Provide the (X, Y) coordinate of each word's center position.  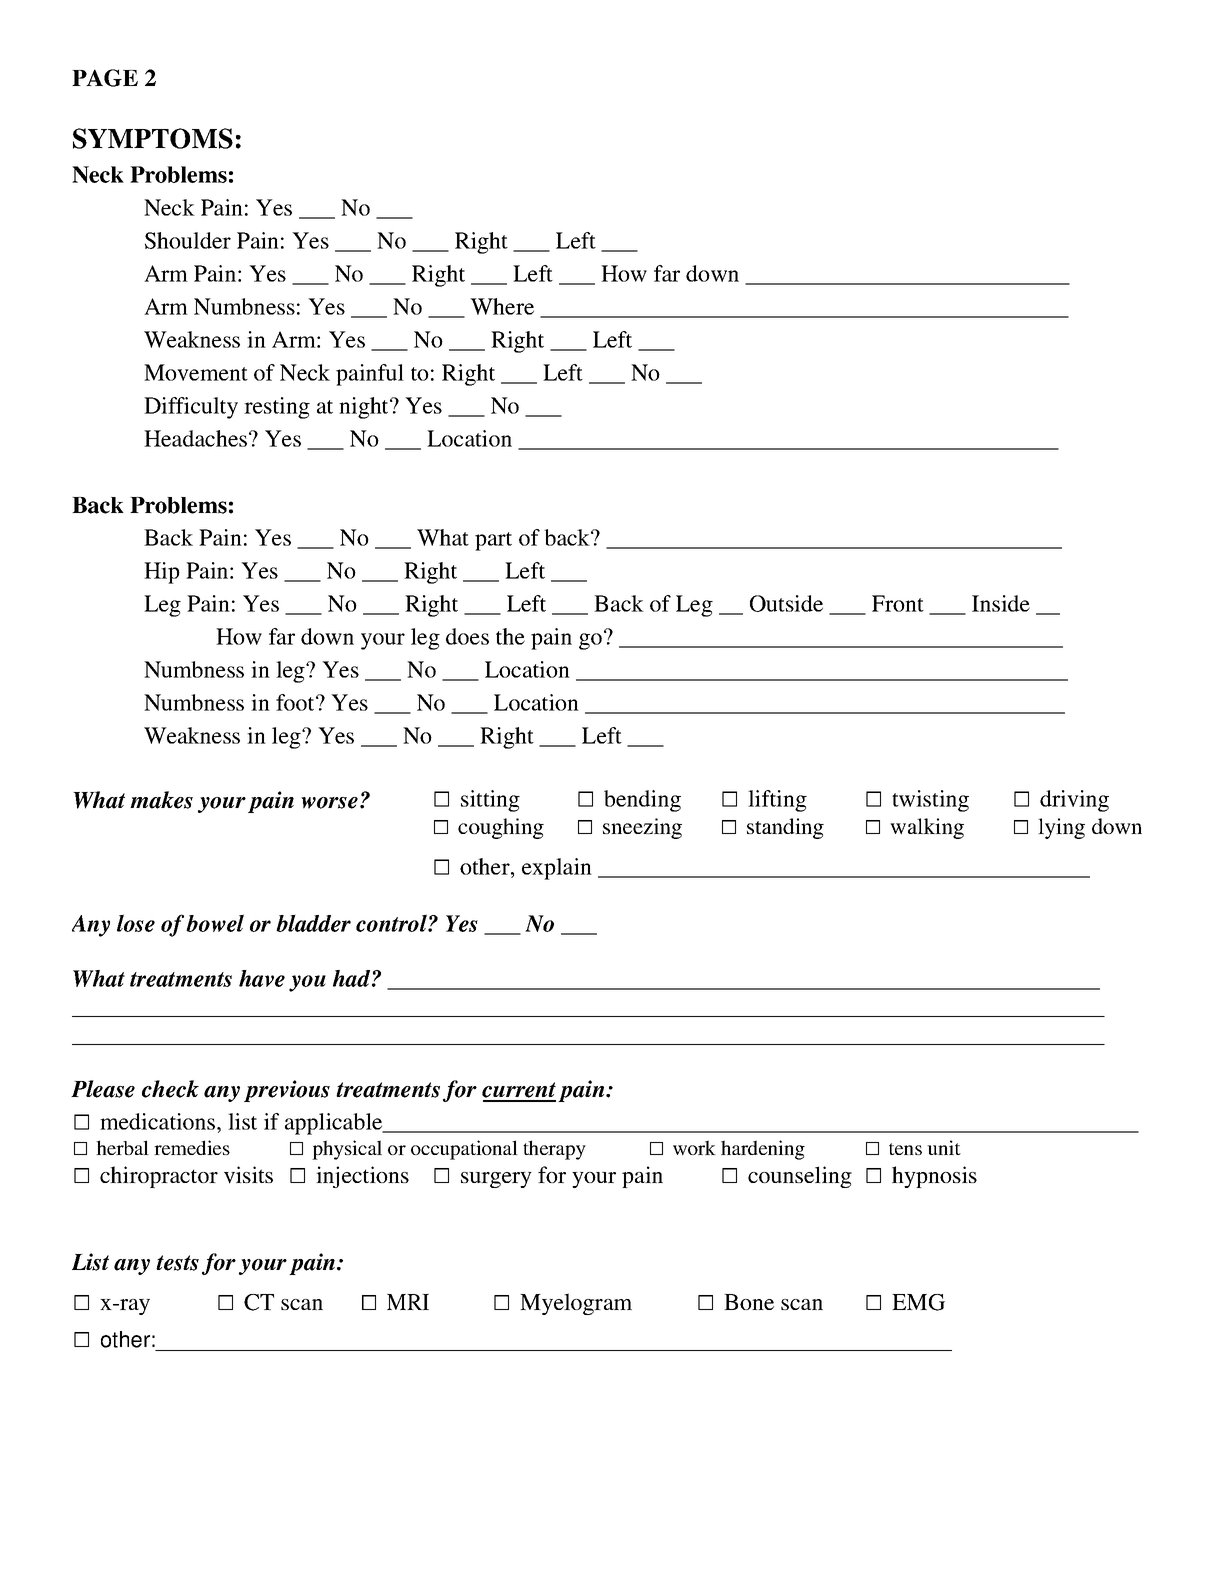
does (467, 636)
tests (177, 1263)
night (365, 408)
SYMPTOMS (153, 138)
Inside (1001, 603)
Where (502, 306)
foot (296, 702)
